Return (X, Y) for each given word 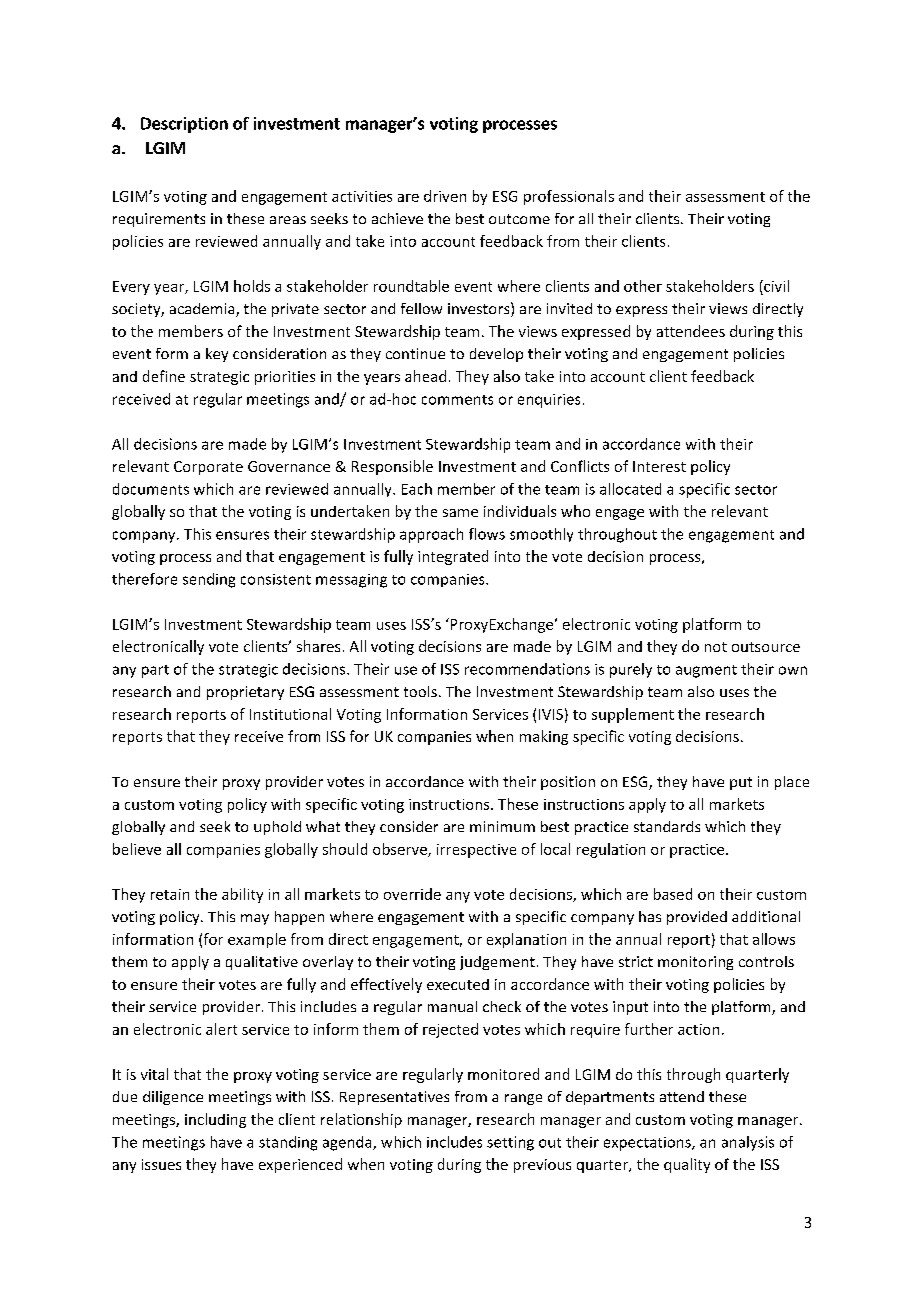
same (460, 513)
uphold (277, 828)
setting (510, 1143)
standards (667, 826)
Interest (659, 466)
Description (184, 125)
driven (445, 196)
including (215, 1120)
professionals (569, 197)
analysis (748, 1143)
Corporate (208, 468)
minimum (502, 826)
